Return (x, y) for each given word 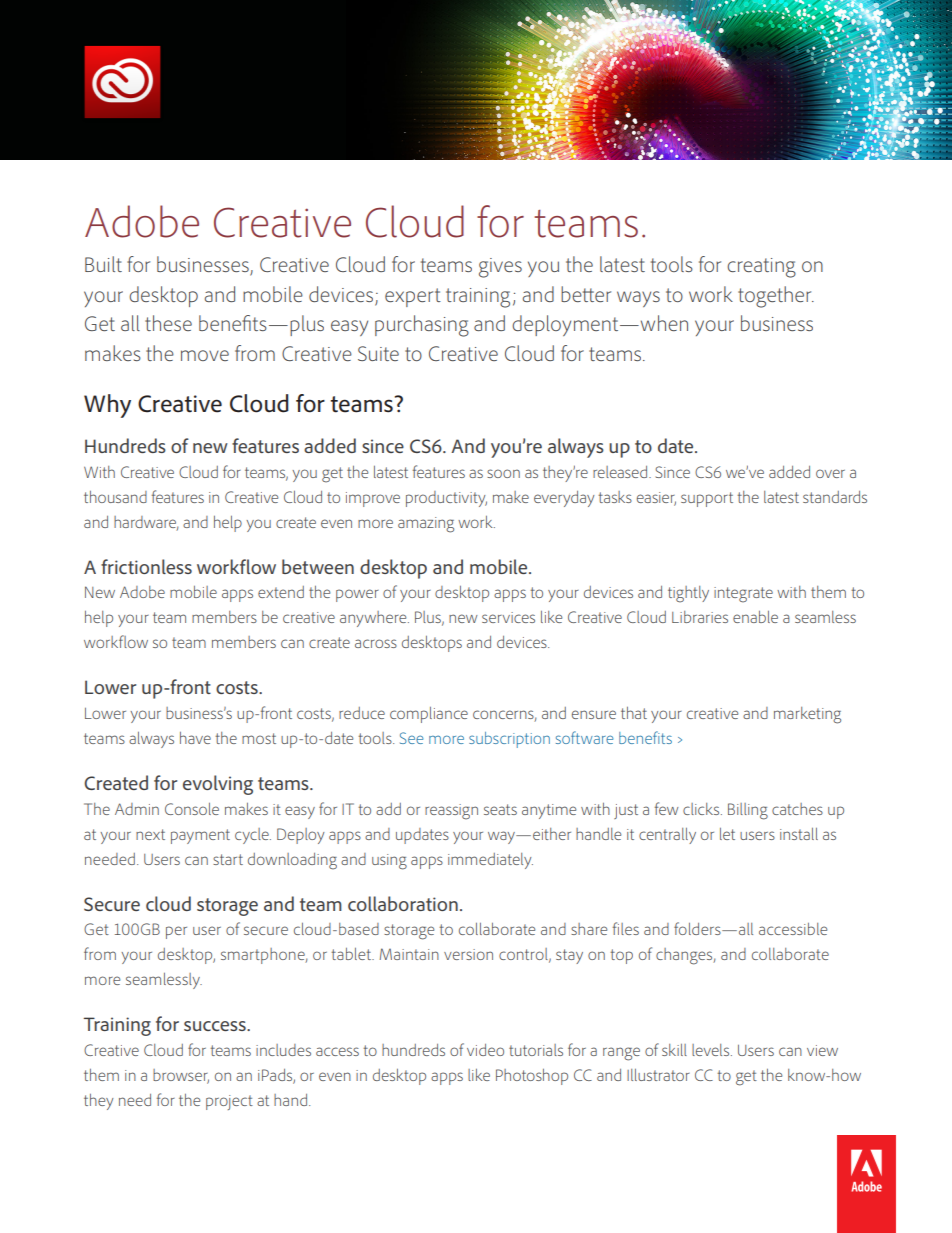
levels (712, 1050)
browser (181, 1076)
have (195, 738)
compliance (429, 715)
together (776, 297)
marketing (807, 715)
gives (500, 268)
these (168, 323)
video (485, 1050)
